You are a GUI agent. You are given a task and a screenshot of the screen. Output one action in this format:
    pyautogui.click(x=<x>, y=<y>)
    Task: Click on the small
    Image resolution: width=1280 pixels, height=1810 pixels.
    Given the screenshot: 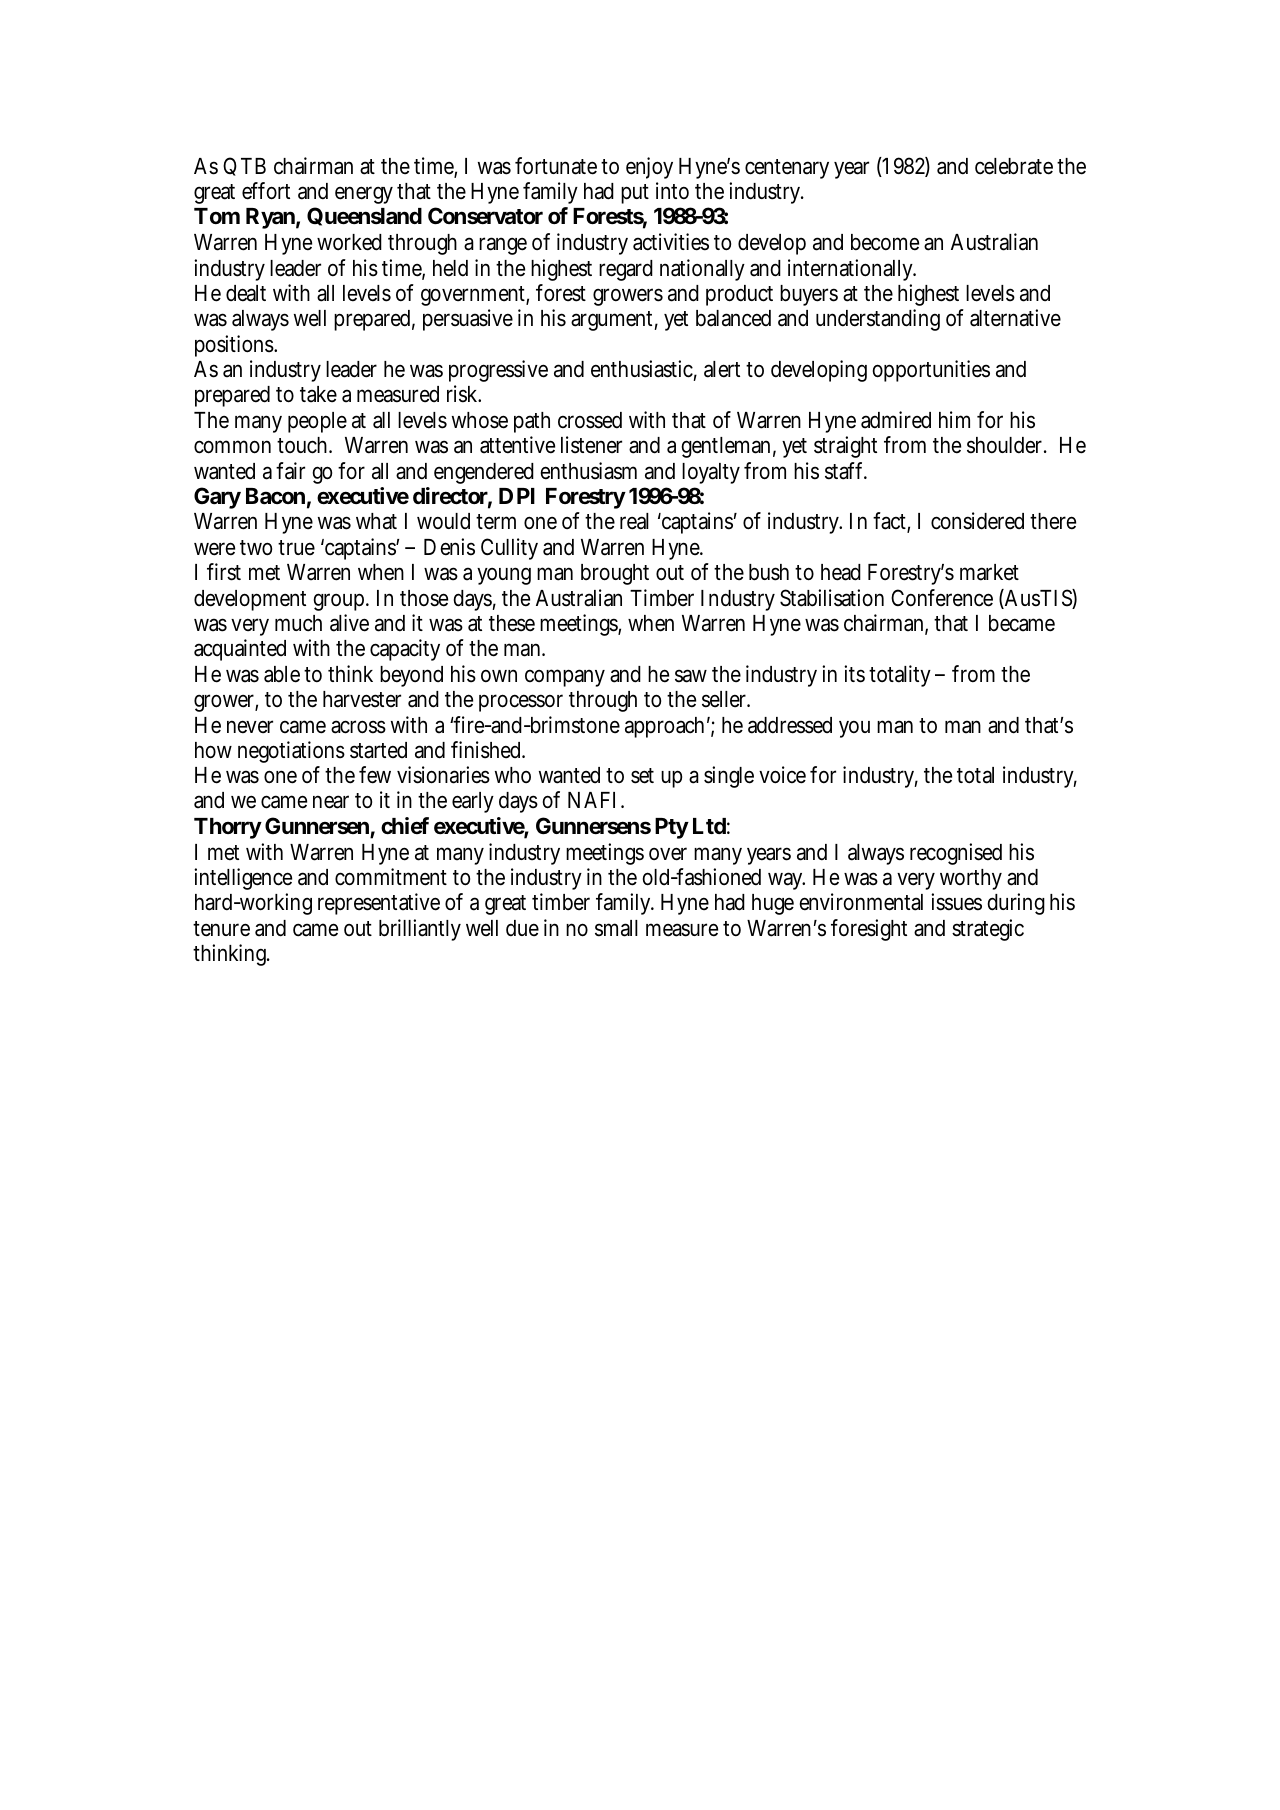 What is the action you would take?
    pyautogui.click(x=616, y=928)
